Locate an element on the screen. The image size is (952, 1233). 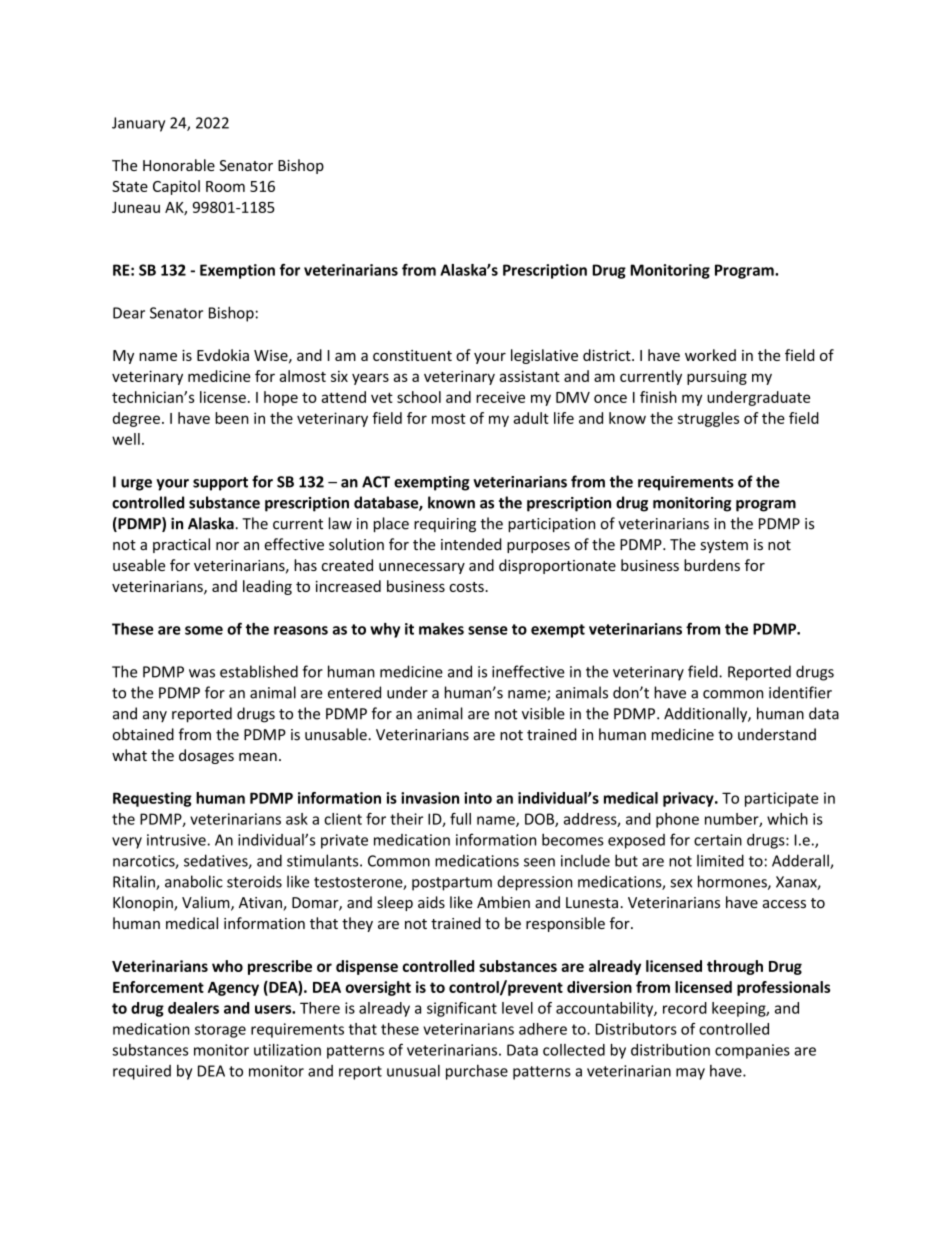
companies is located at coordinates (752, 1051).
